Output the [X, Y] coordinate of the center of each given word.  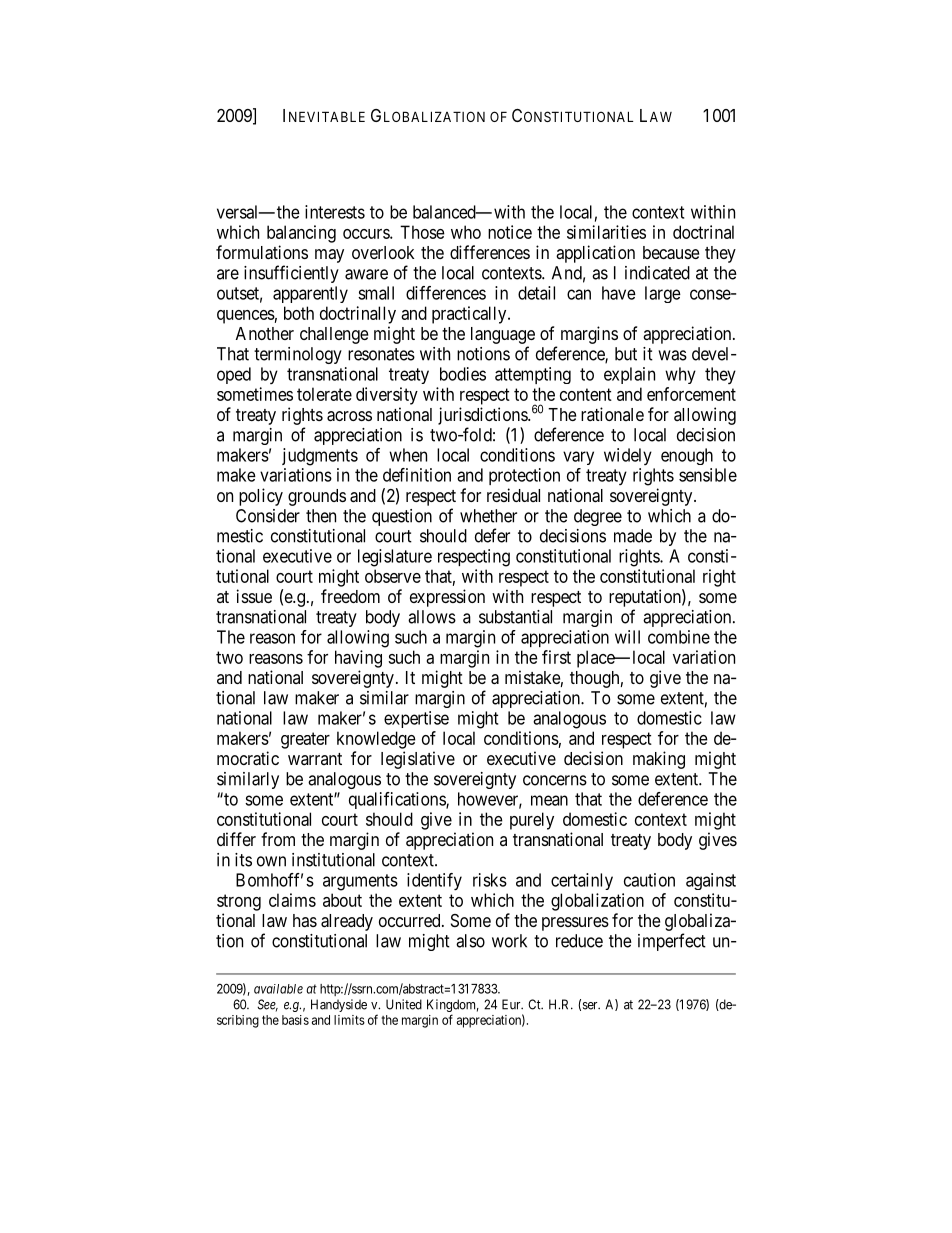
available [278, 989]
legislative [418, 760]
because [671, 253]
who [466, 232]
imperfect [672, 942]
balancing [301, 234]
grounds [317, 497]
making [659, 760]
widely [628, 456]
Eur [512, 1004]
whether [488, 516]
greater [305, 740]
